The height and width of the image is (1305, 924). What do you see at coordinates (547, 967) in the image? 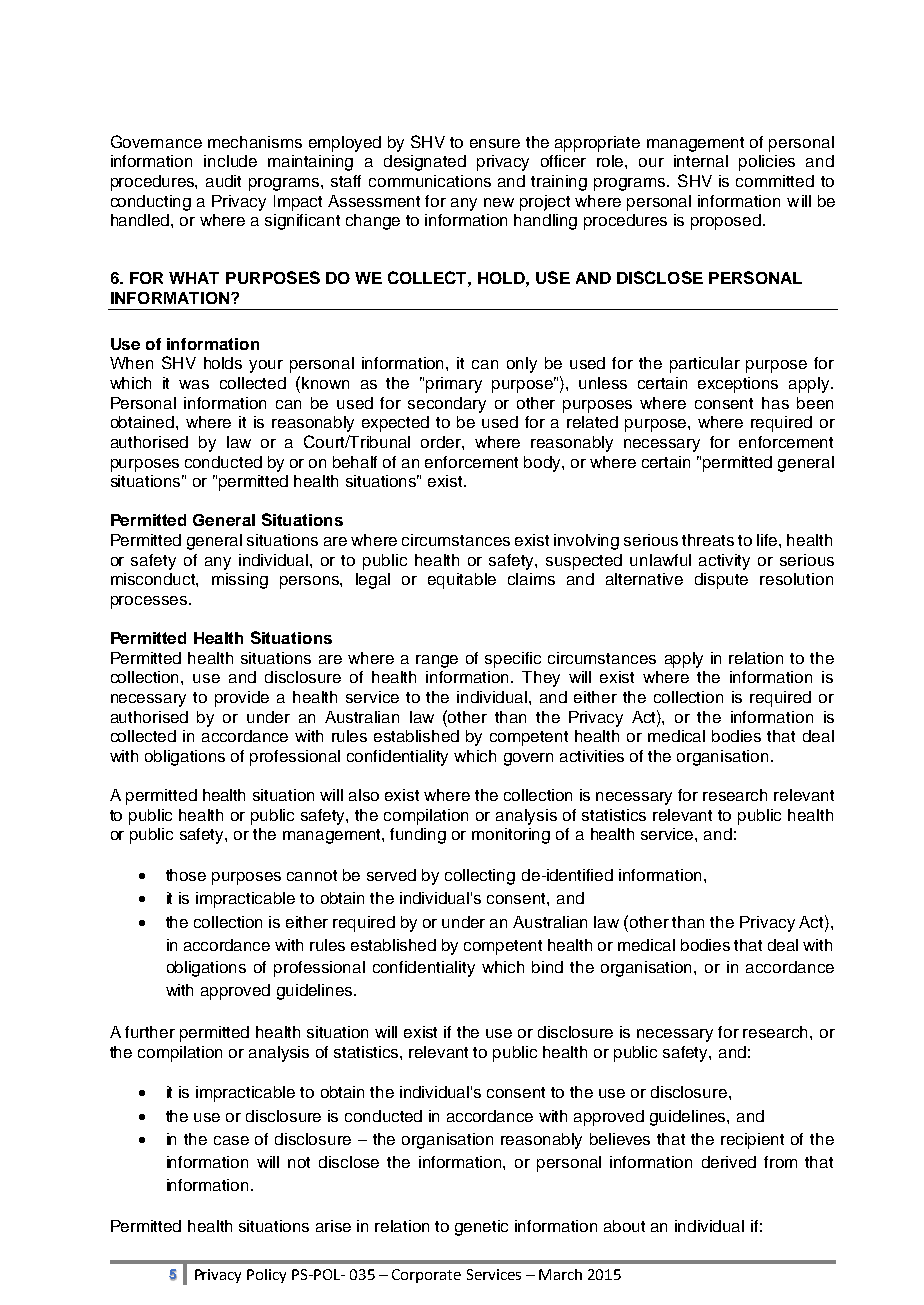
I see `bind` at bounding box center [547, 967].
